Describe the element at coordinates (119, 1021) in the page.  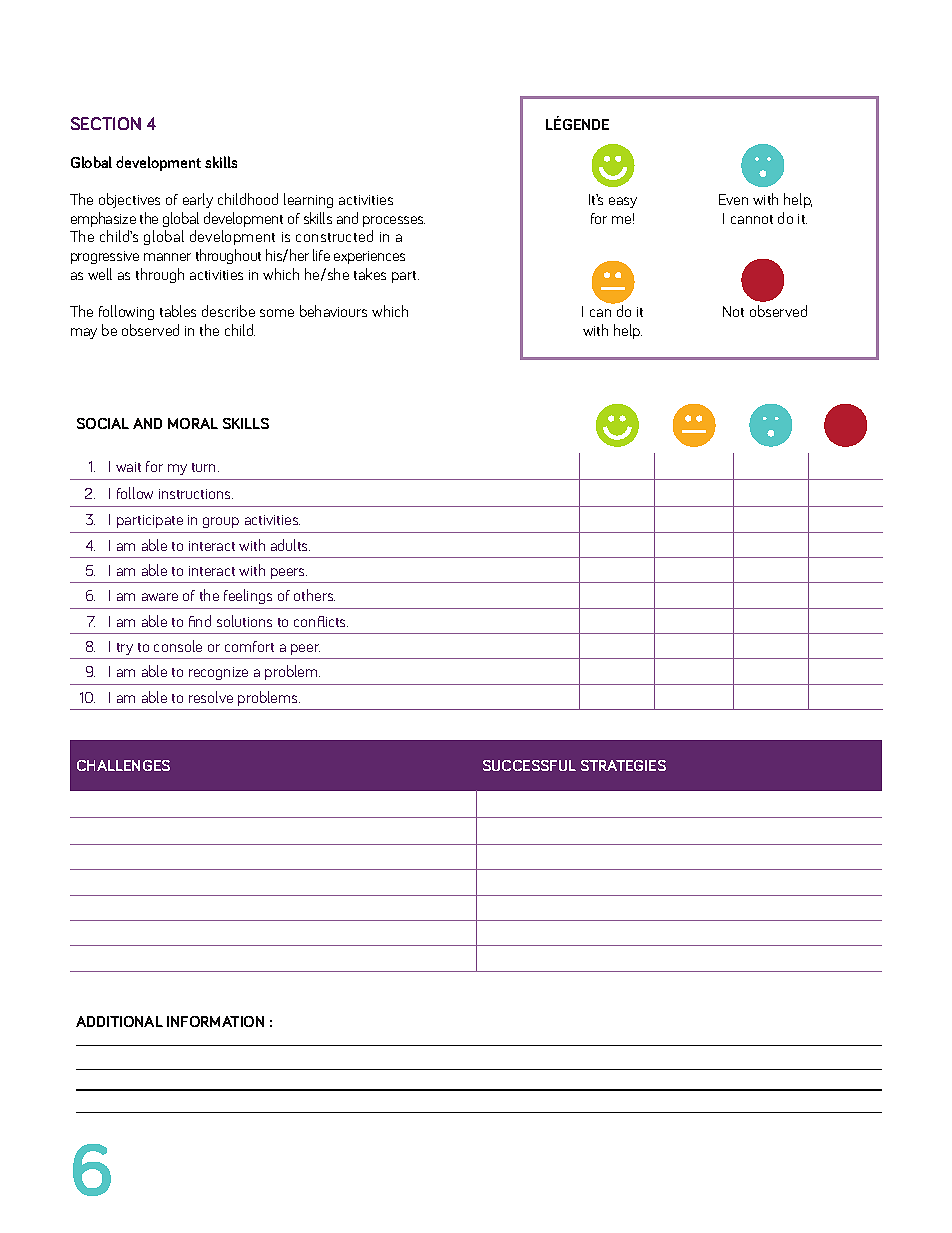
I see `additional` at that location.
